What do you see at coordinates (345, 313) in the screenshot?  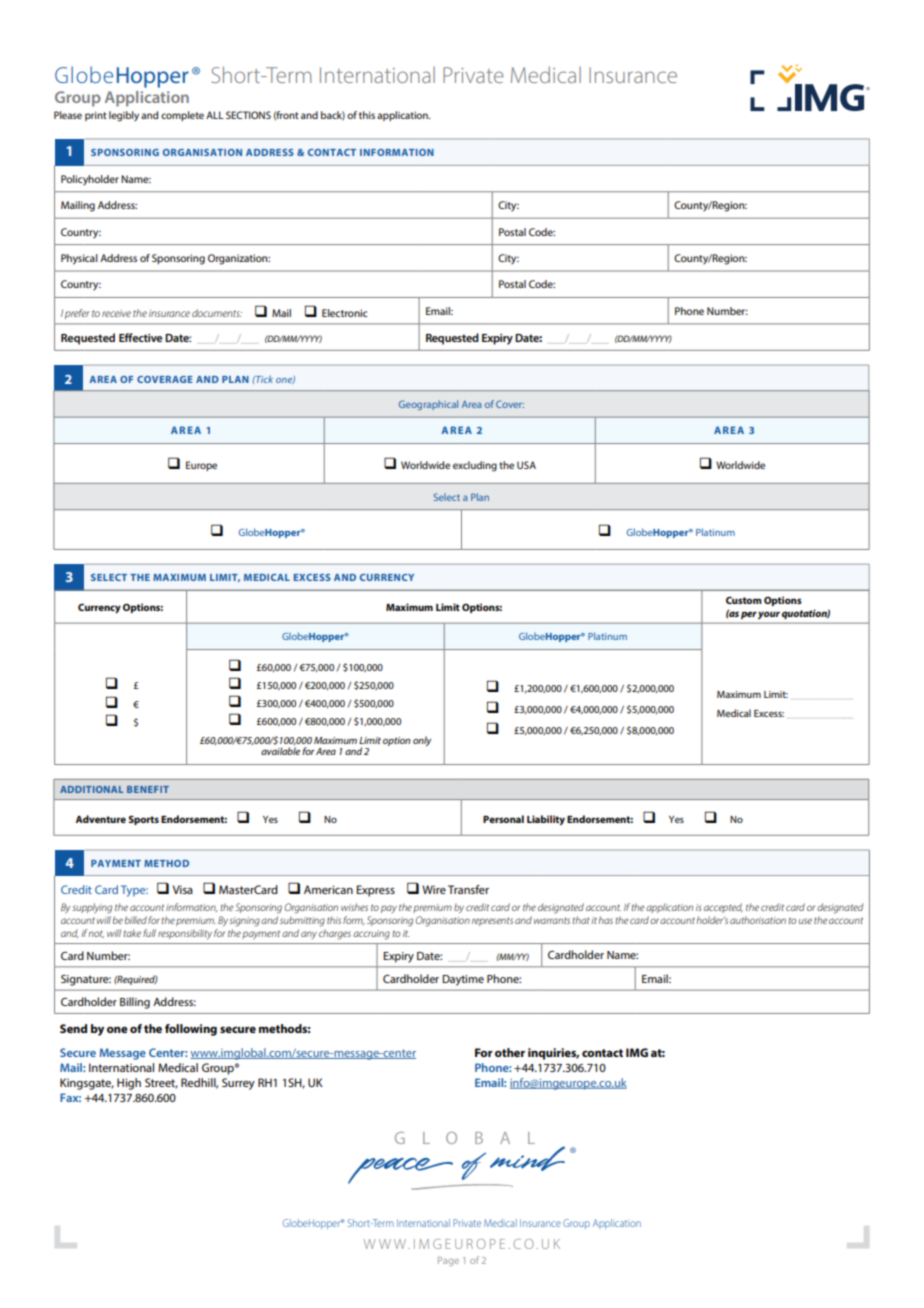 I see `Electronic` at bounding box center [345, 313].
